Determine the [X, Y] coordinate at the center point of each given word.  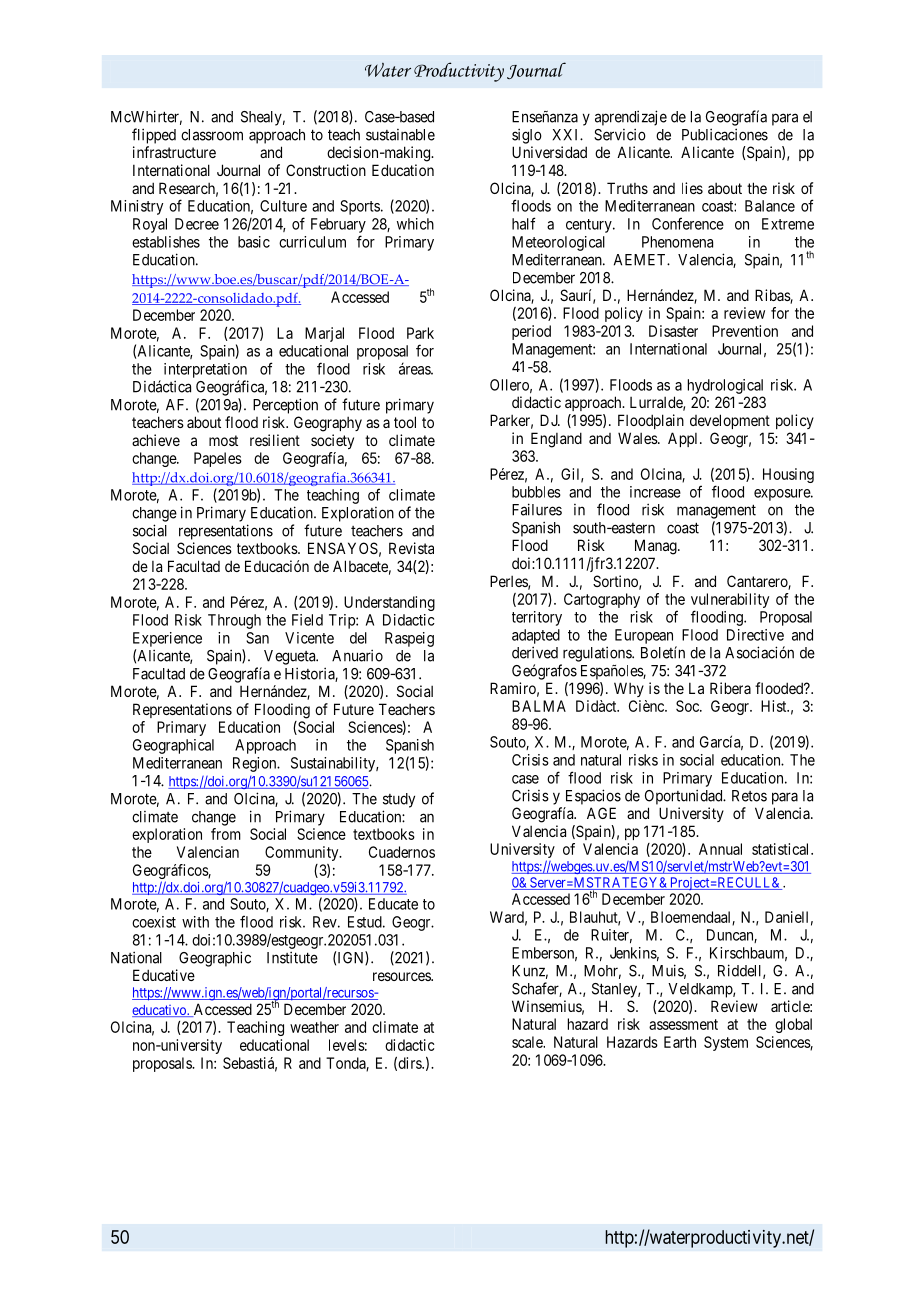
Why [629, 689]
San [257, 638]
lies [692, 188]
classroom [212, 135]
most [223, 440]
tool [405, 422]
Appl [684, 439]
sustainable [400, 135]
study [399, 800]
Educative [164, 975]
